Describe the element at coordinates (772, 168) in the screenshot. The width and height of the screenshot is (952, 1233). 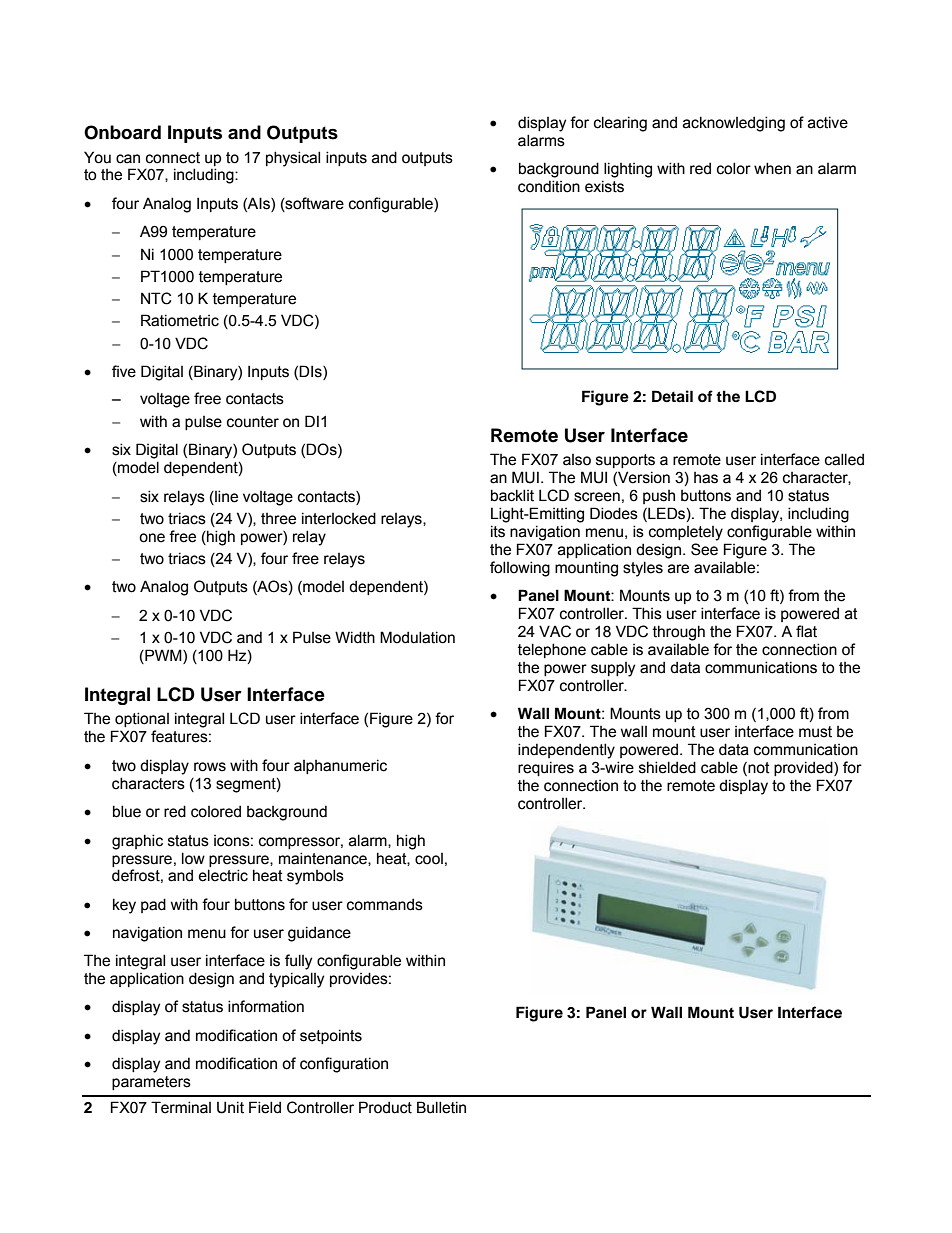
I see `when` at that location.
